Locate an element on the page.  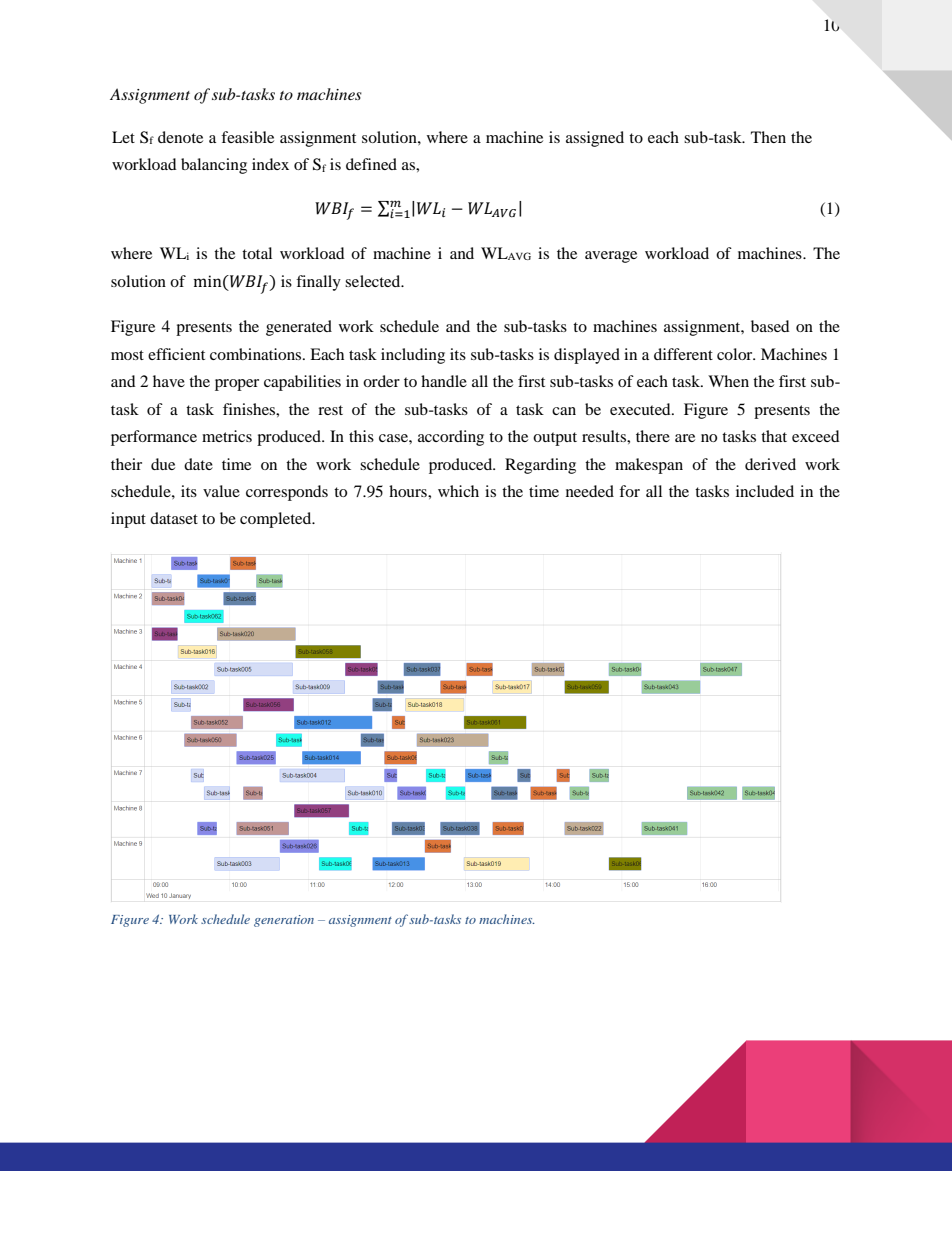
generation is located at coordinates (284, 921).
